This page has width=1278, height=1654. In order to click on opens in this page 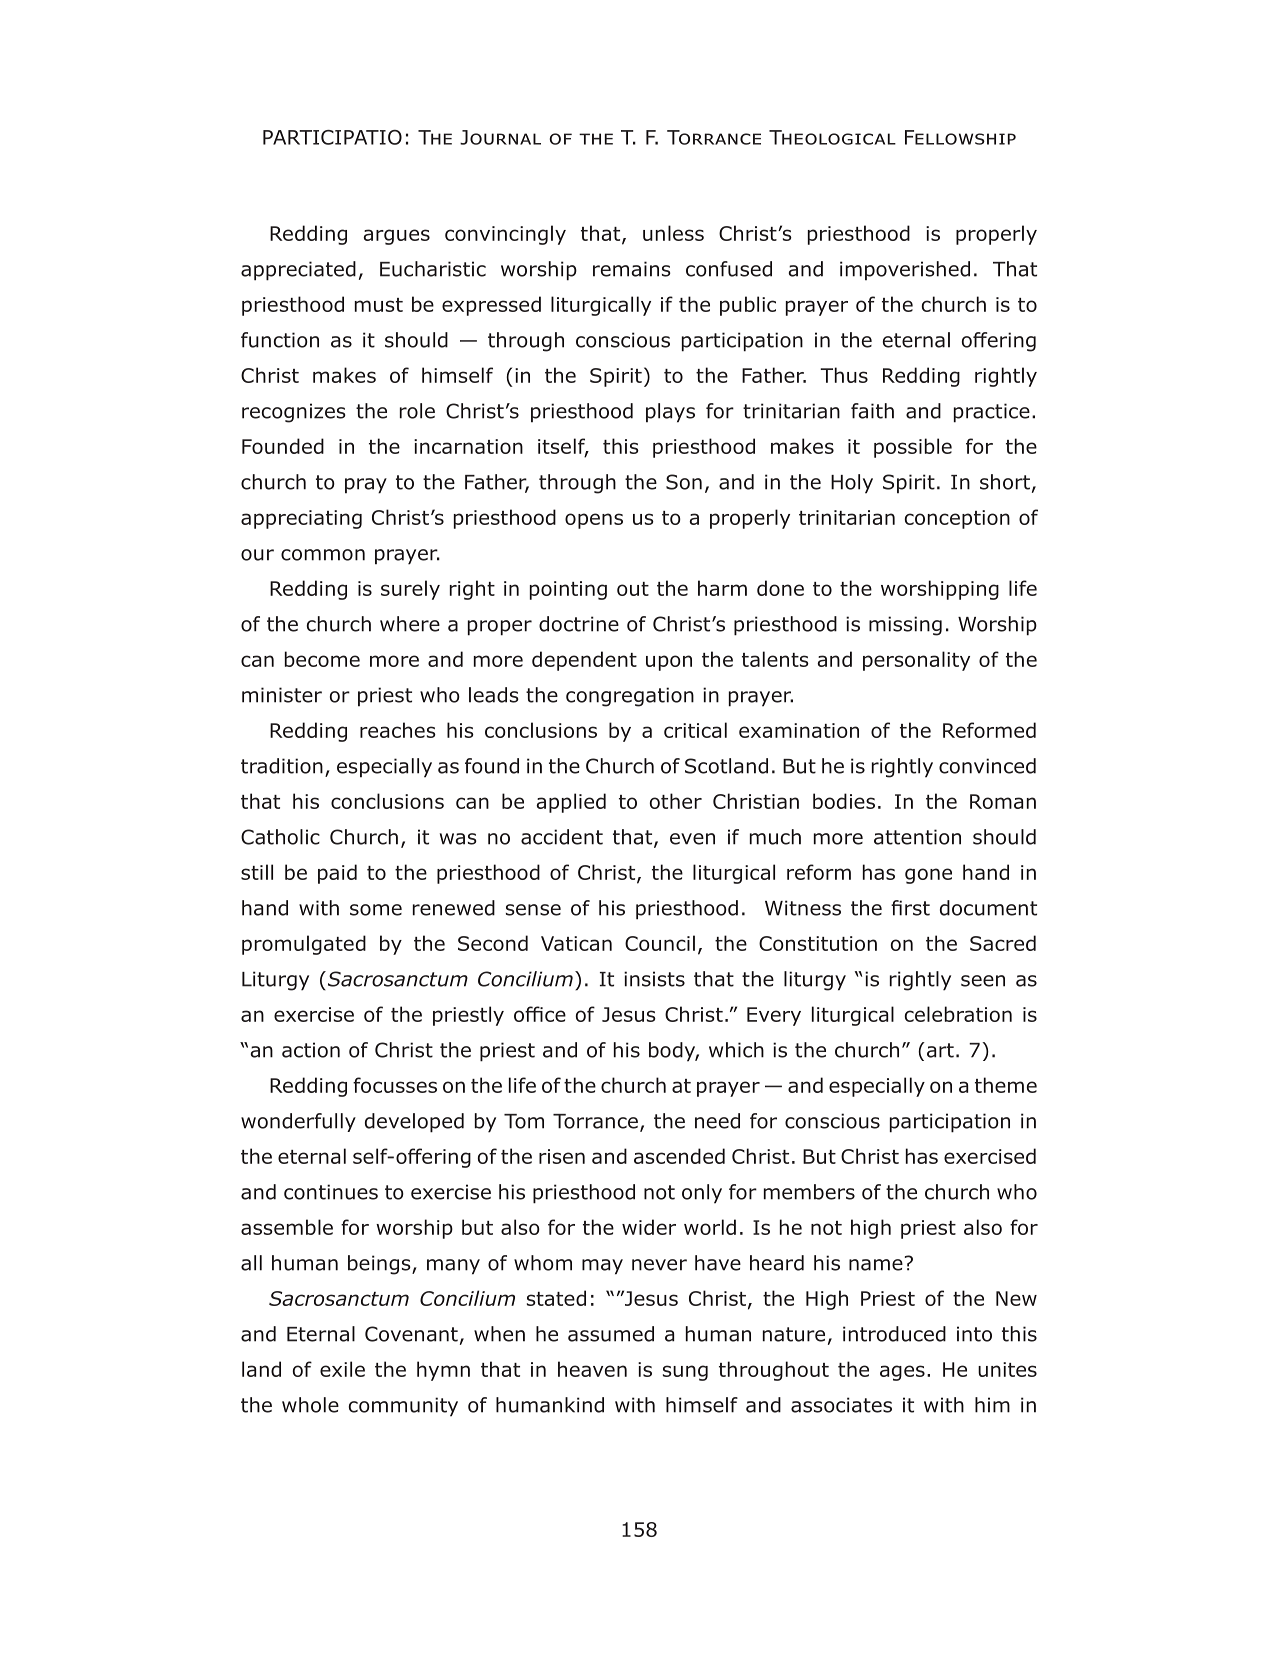, I will do `click(594, 521)`.
